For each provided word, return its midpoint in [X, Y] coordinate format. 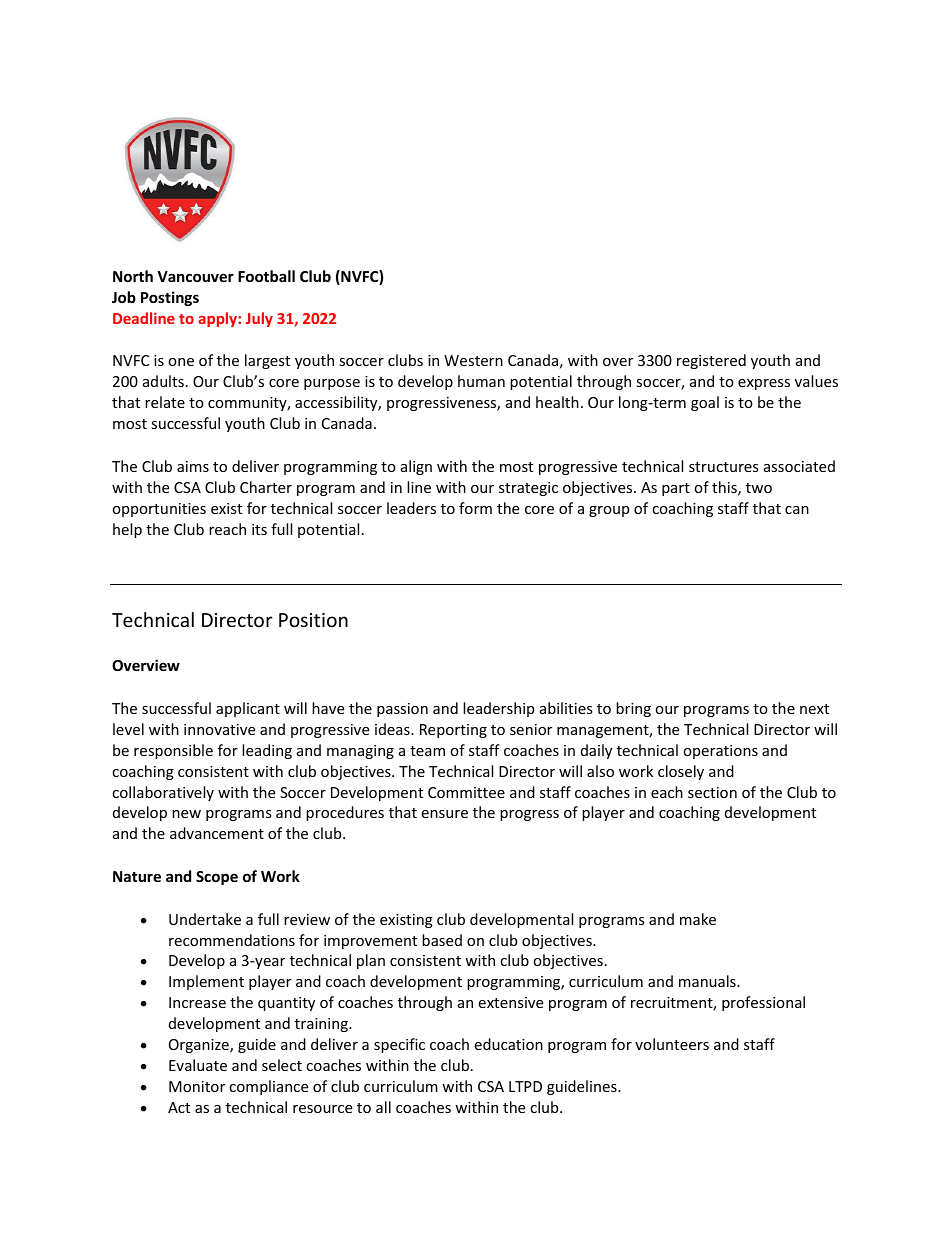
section [712, 792]
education [508, 1044]
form [475, 508]
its [259, 529]
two [759, 488]
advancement [217, 833]
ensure [444, 814]
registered [711, 361]
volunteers [672, 1044]
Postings [170, 298]
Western [473, 360]
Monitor [197, 1086]
